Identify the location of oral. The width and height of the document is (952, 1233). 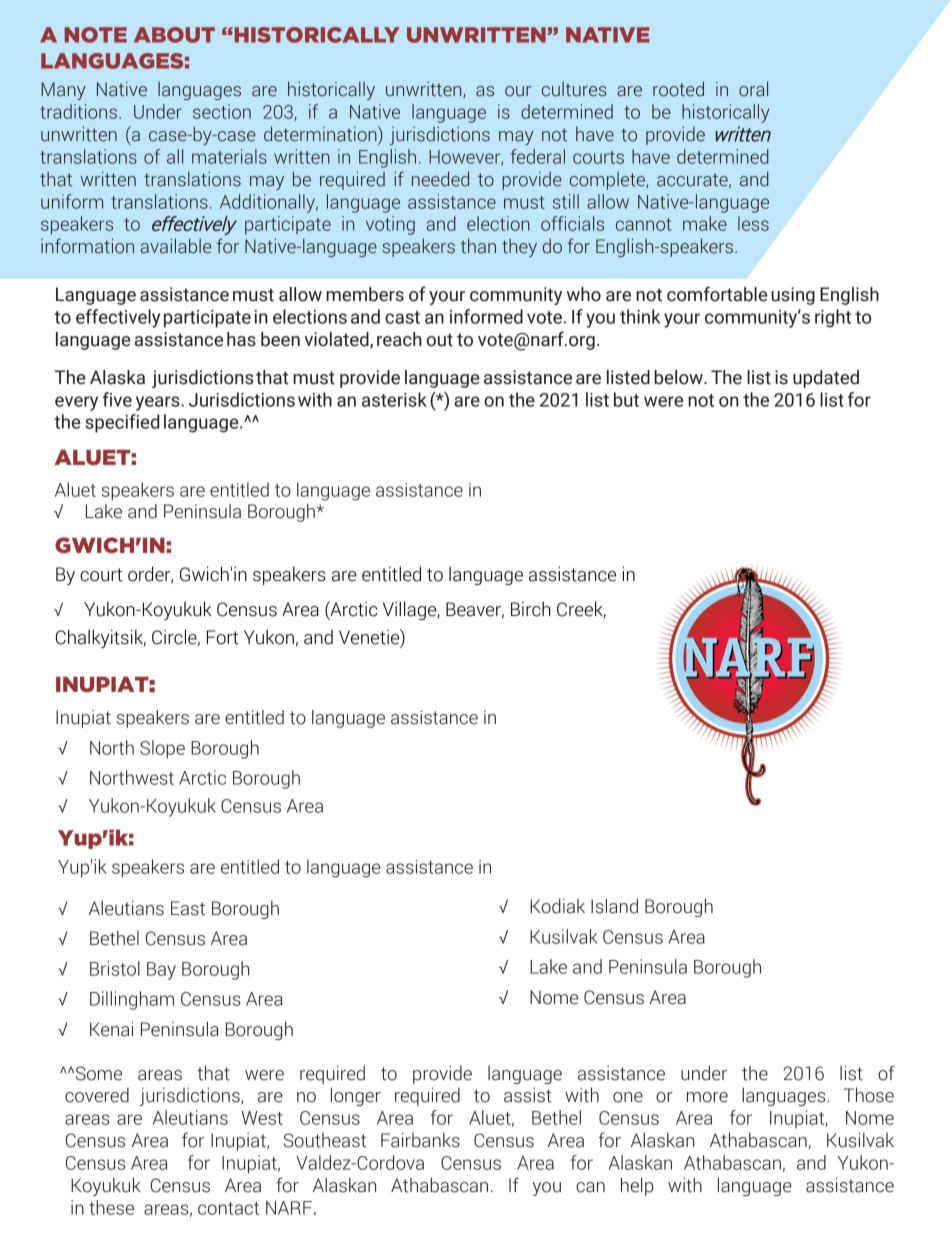
(753, 89).
